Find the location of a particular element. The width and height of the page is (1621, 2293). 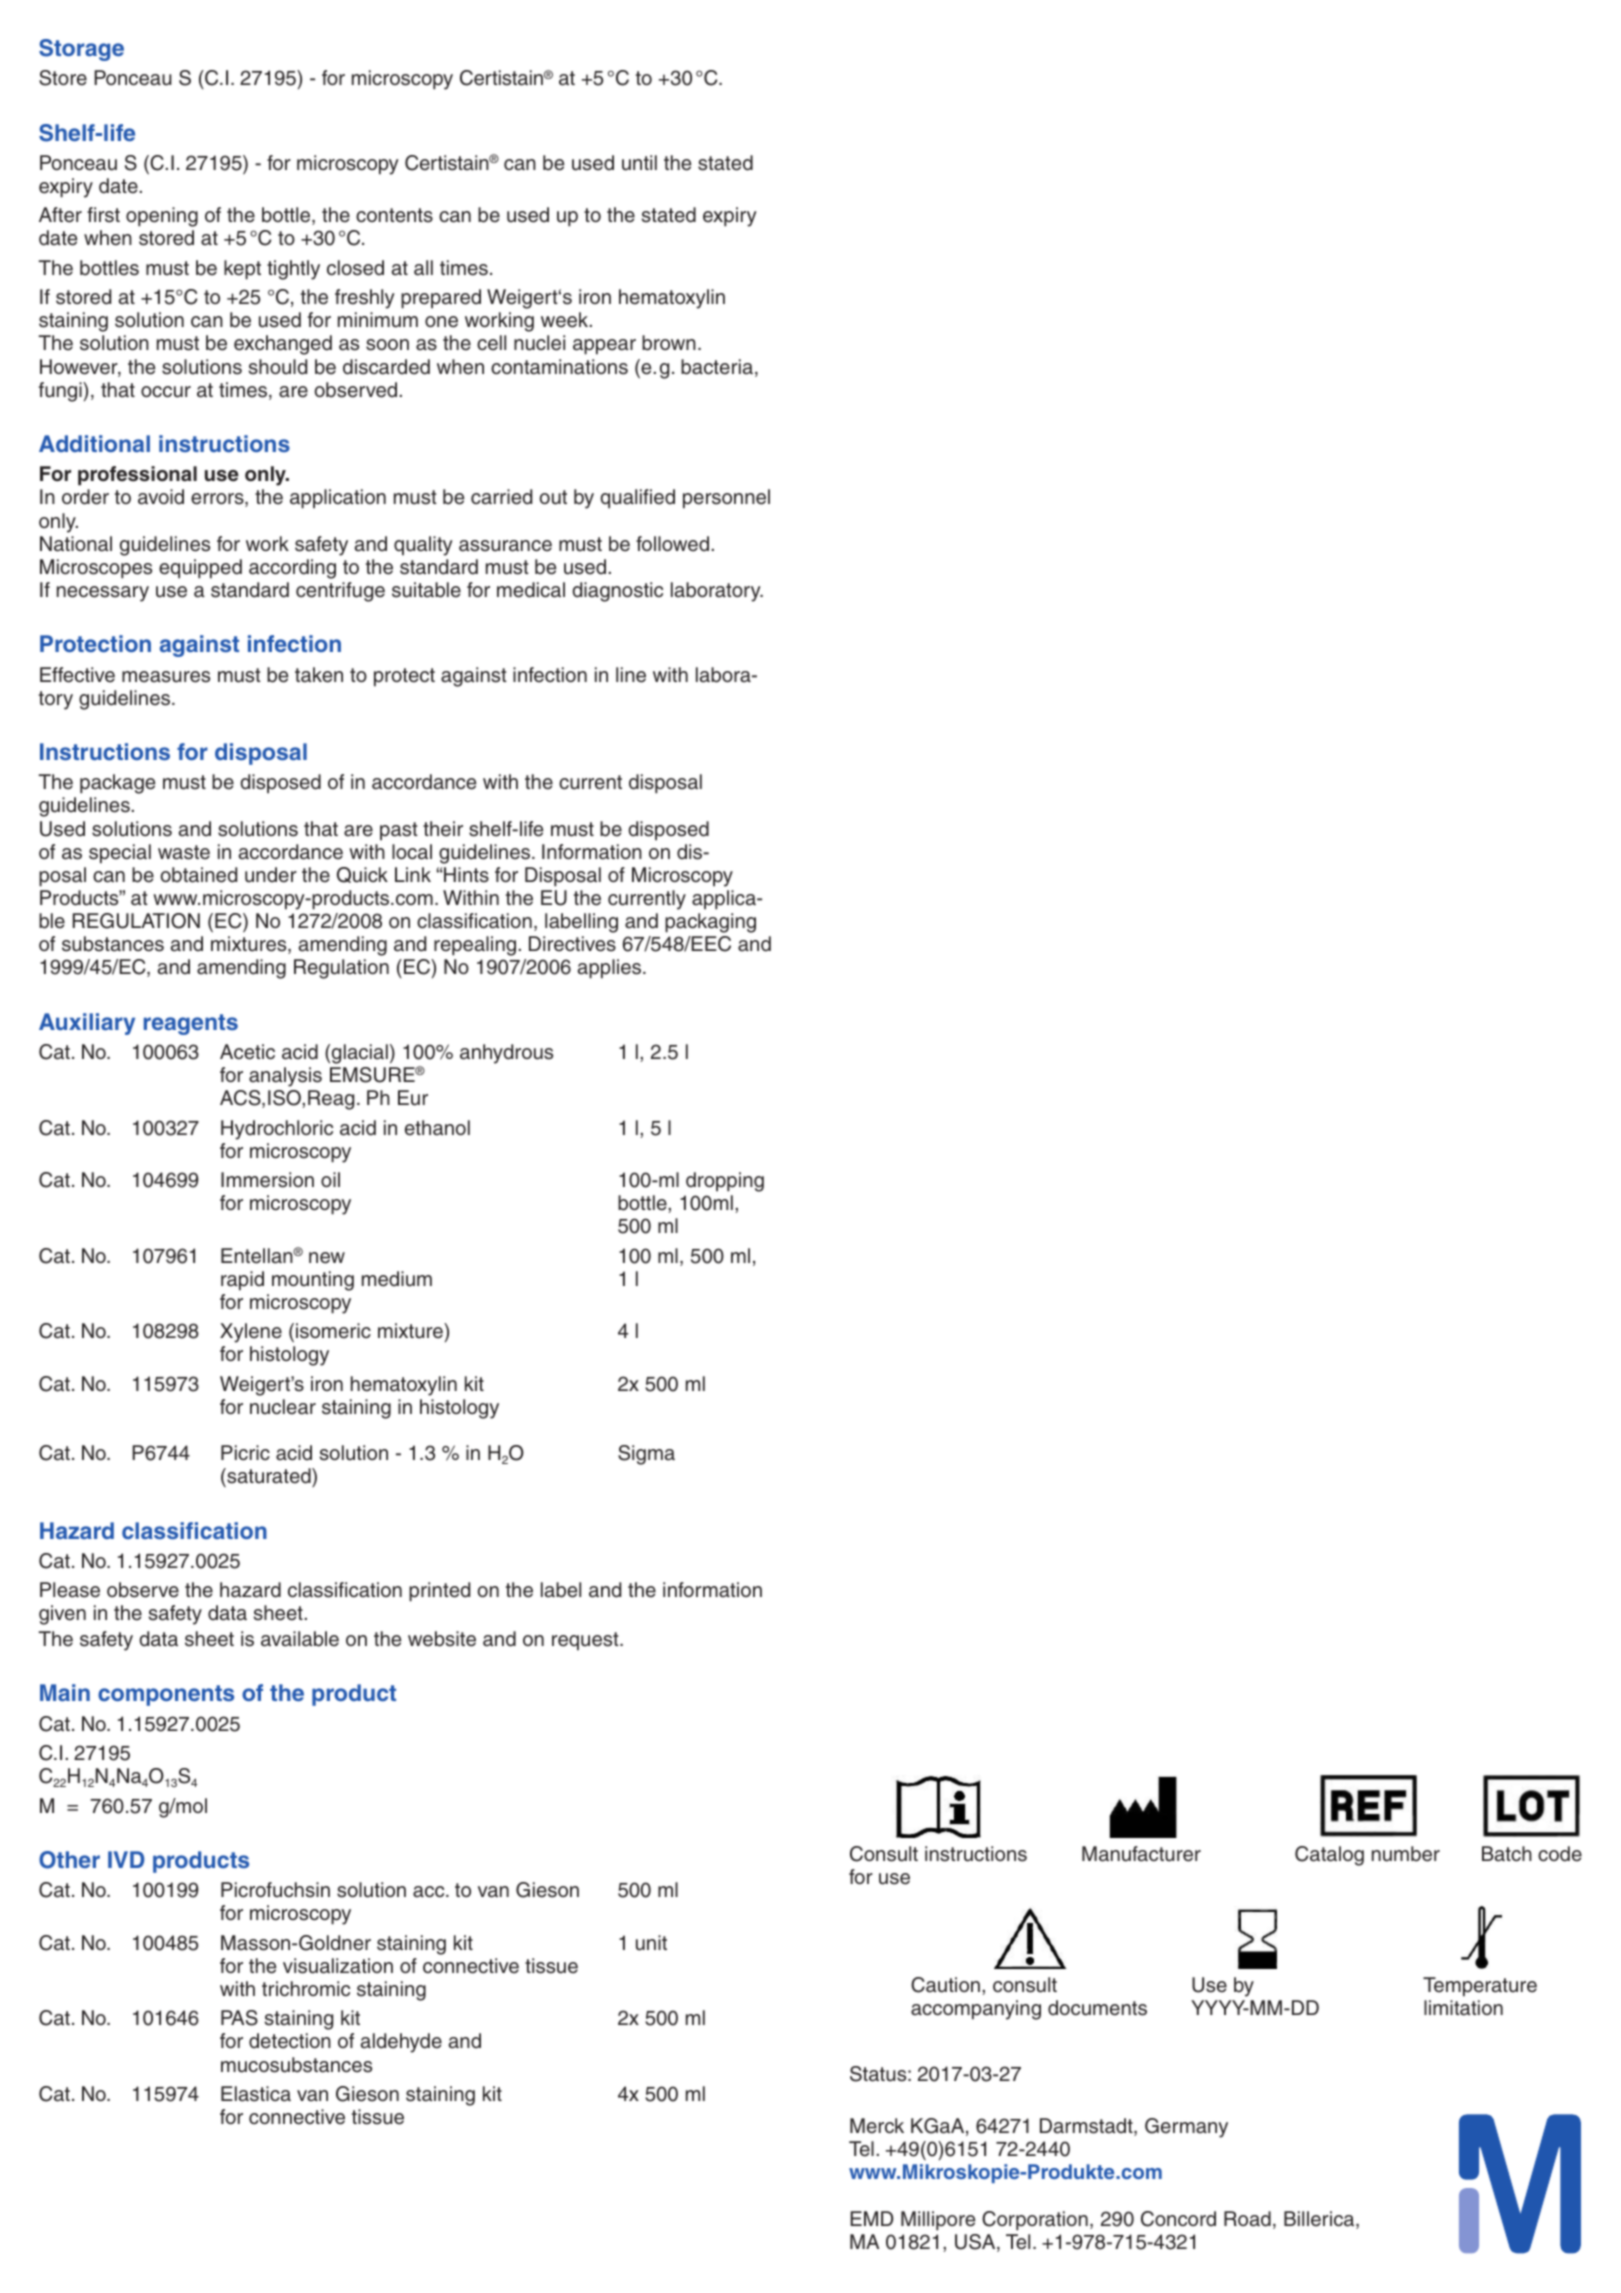

dropping is located at coordinates (725, 1182).
